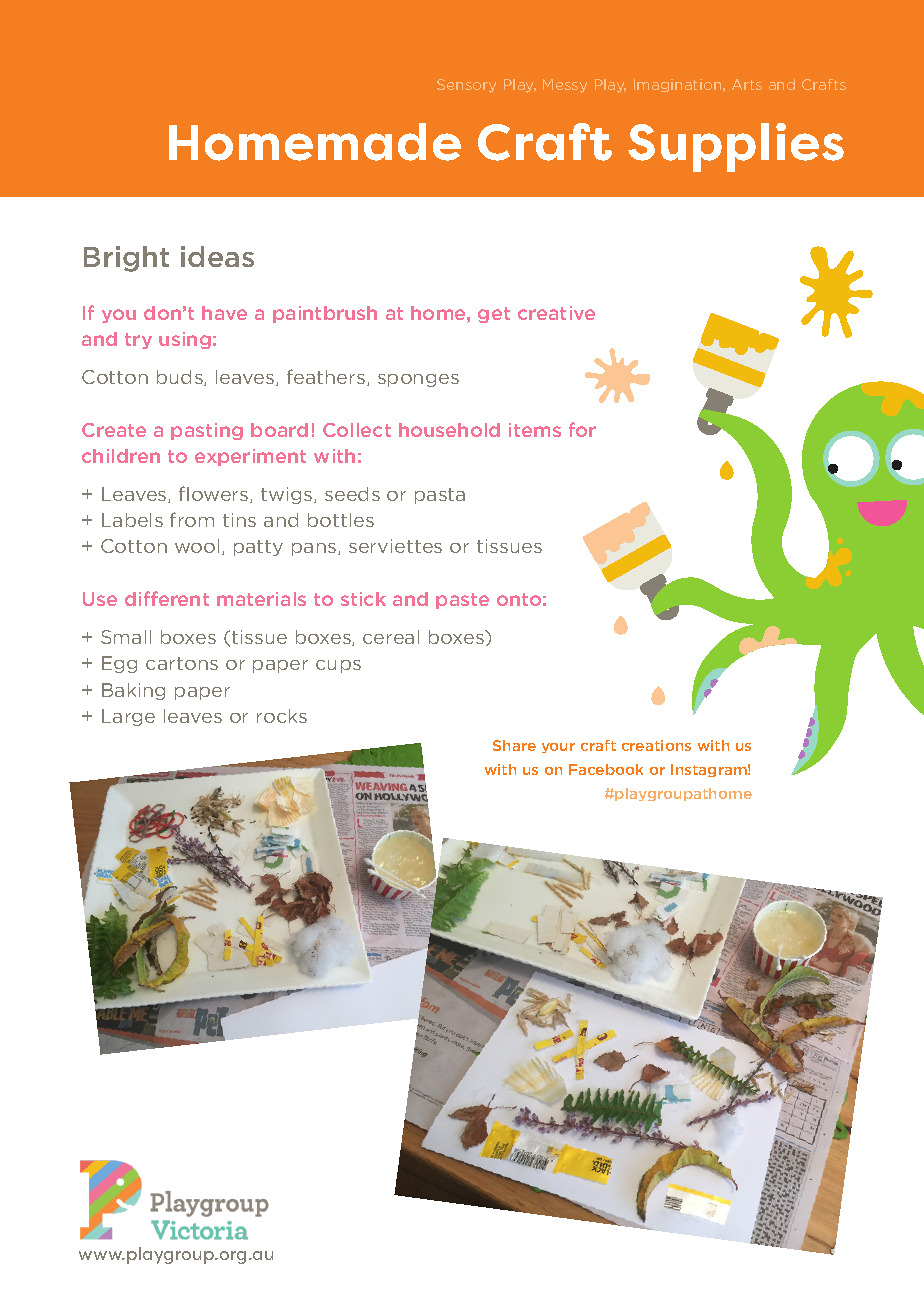  Describe the element at coordinates (565, 86) in the document. I see `Messy` at that location.
